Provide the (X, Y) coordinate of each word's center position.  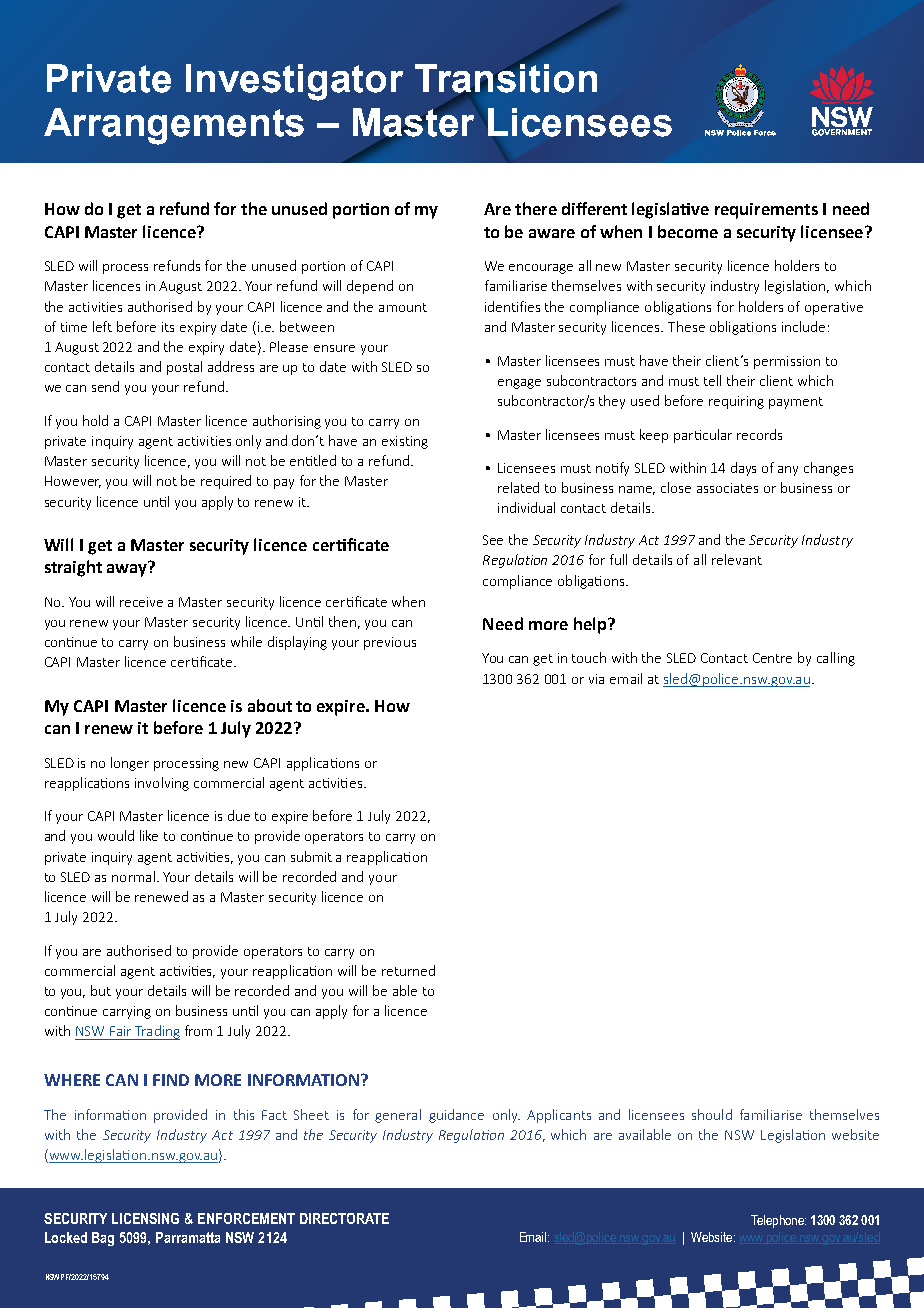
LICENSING (145, 1218)
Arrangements (174, 126)
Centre (772, 658)
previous (390, 643)
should (712, 1114)
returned (408, 970)
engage (519, 384)
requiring (736, 402)
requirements (766, 211)
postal (184, 368)
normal (133, 876)
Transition (506, 78)
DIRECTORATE (344, 1218)
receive (141, 602)
